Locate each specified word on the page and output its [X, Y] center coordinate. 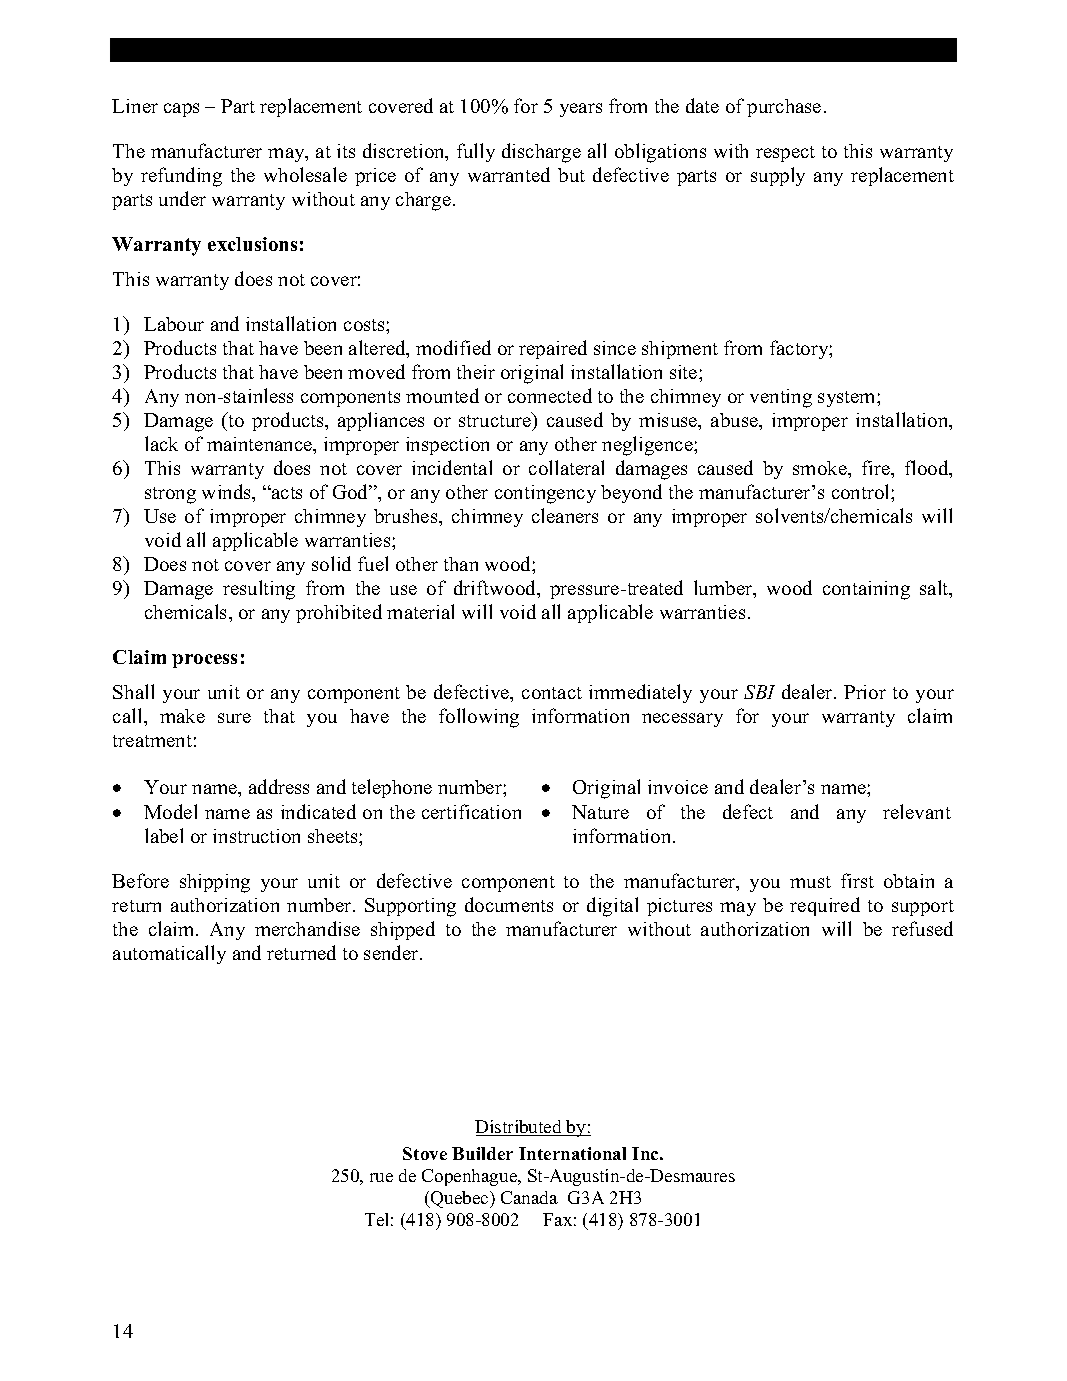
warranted [509, 174]
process [204, 661]
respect [785, 154]
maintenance [261, 445]
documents [509, 904]
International [572, 1153]
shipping [215, 883]
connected [550, 395]
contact [552, 693]
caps [181, 110]
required [825, 906]
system [848, 399]
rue [381, 1177]
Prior [865, 692]
